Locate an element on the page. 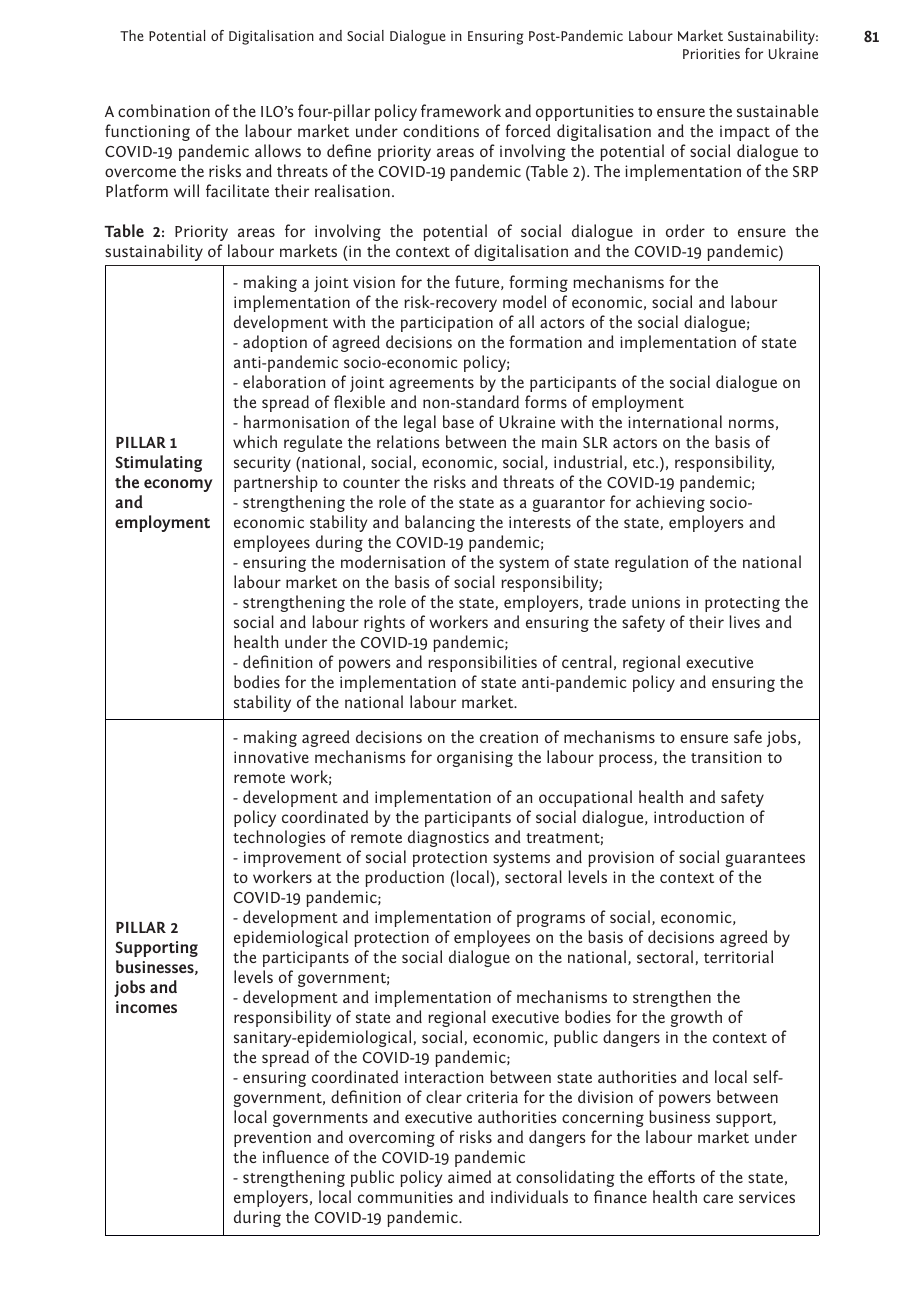 The image size is (924, 1314). conditions is located at coordinates (441, 130).
